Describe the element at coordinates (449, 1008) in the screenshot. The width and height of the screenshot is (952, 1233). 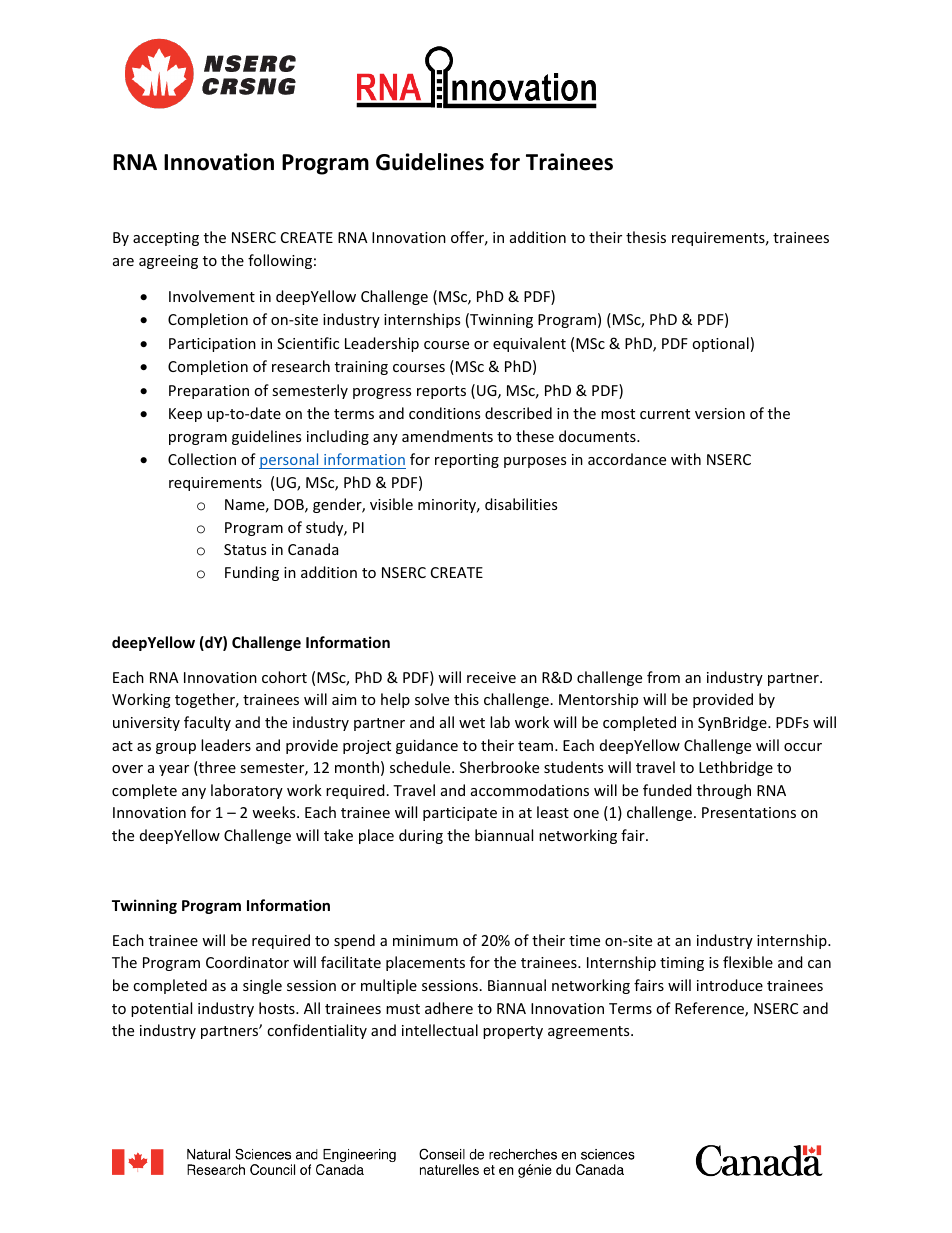
I see `adhere` at that location.
